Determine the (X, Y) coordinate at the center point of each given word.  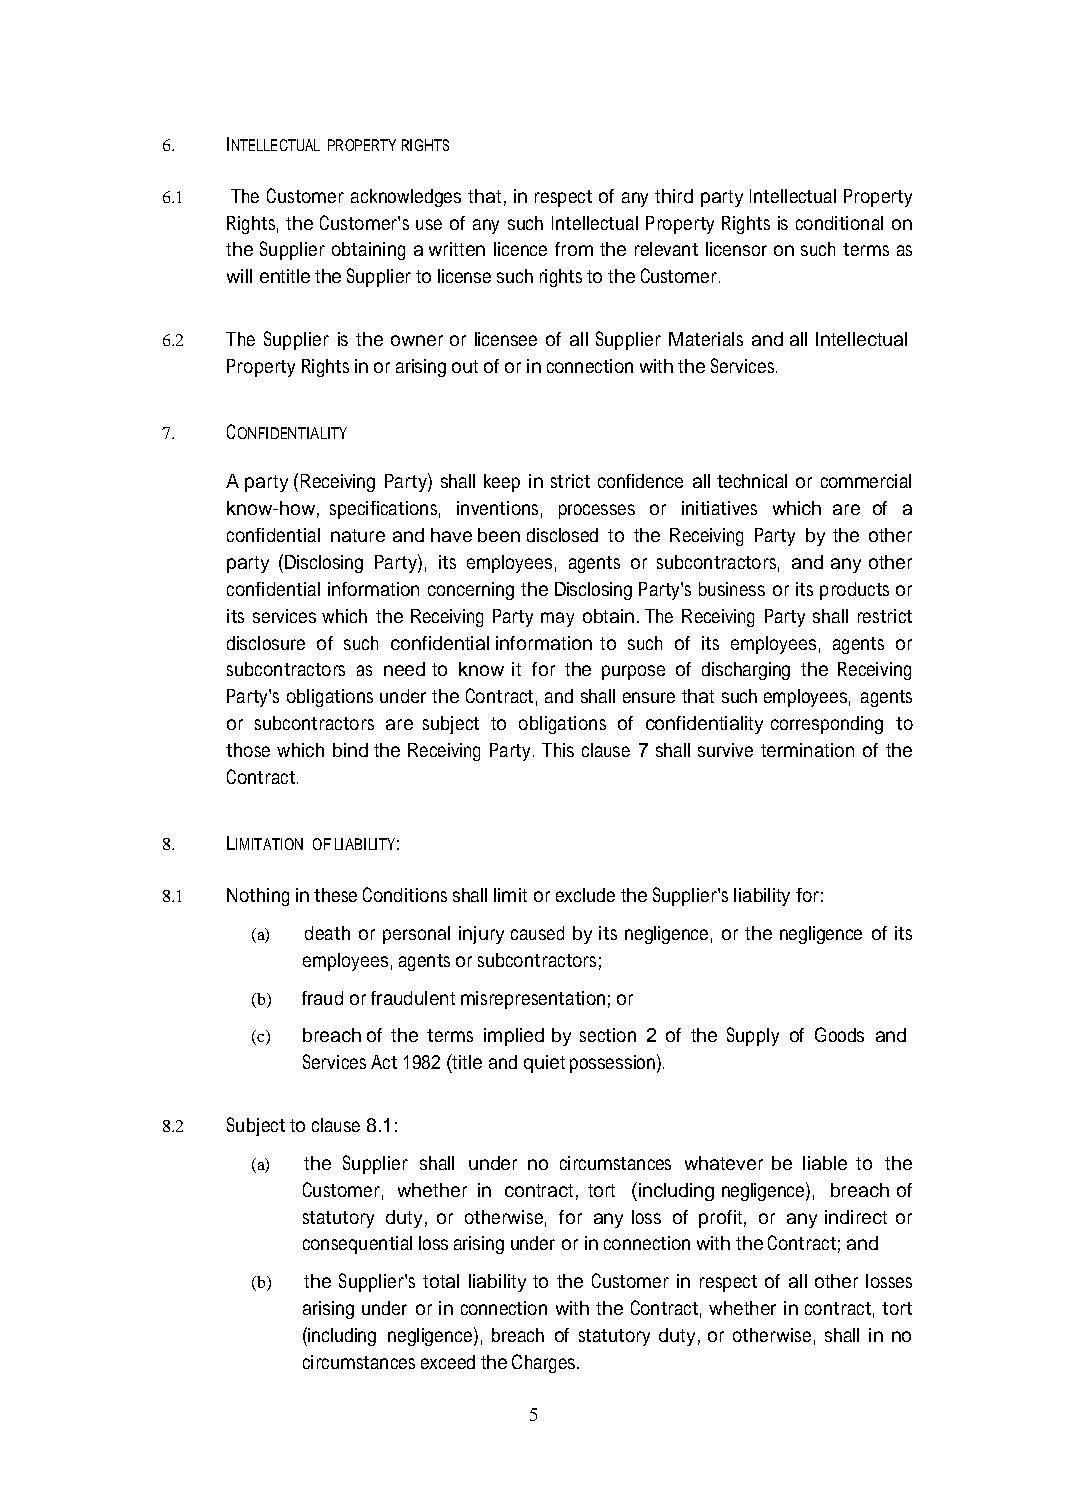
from (574, 249)
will (239, 276)
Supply (753, 1036)
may (557, 619)
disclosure (266, 643)
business (732, 589)
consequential (357, 1245)
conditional (839, 223)
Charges (543, 1363)
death (327, 933)
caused (537, 933)
